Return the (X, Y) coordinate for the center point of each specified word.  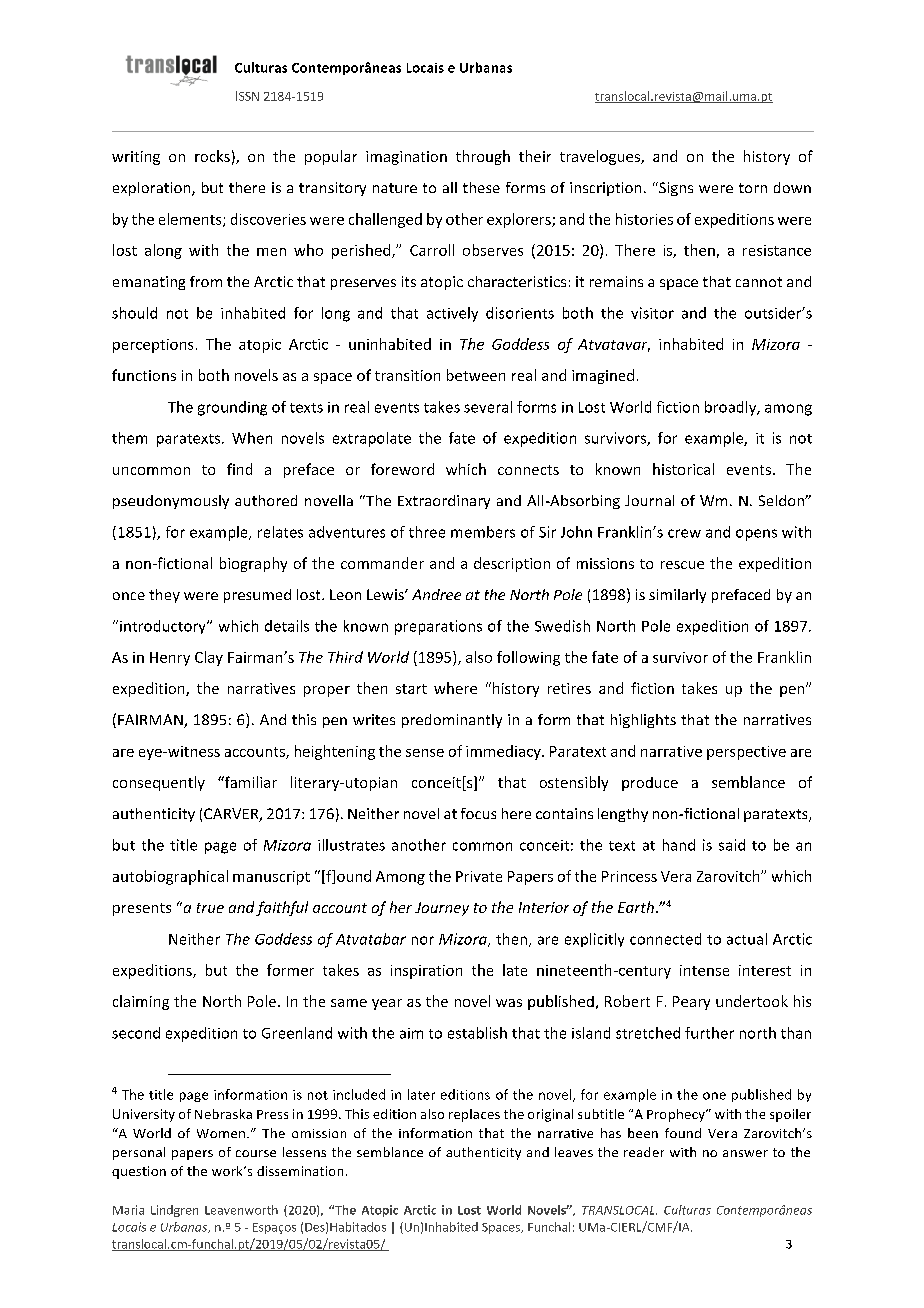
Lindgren (174, 1211)
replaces (474, 1115)
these (481, 187)
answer (745, 1153)
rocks (212, 156)
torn (753, 188)
